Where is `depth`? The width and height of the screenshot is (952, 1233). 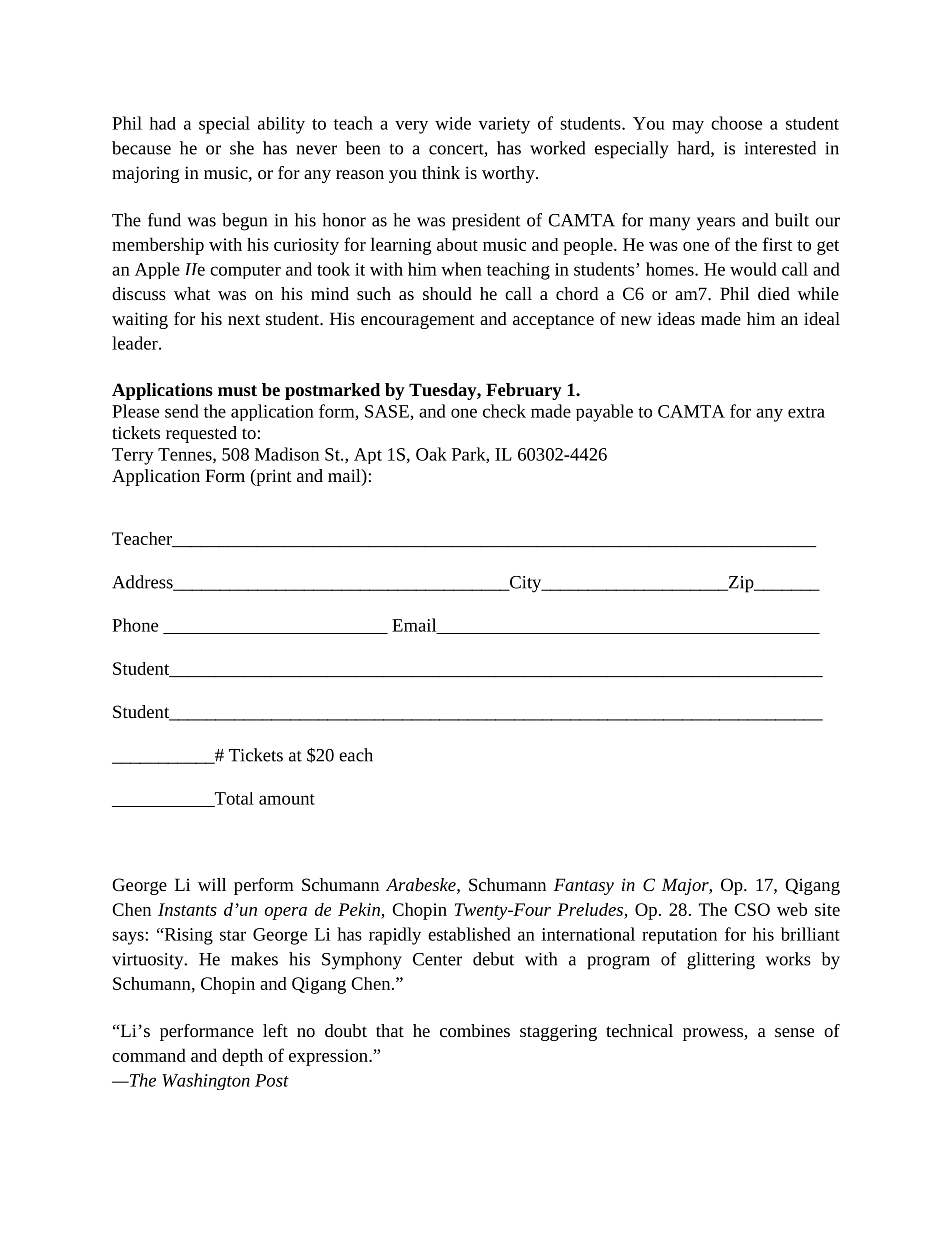
depth is located at coordinates (242, 1057).
